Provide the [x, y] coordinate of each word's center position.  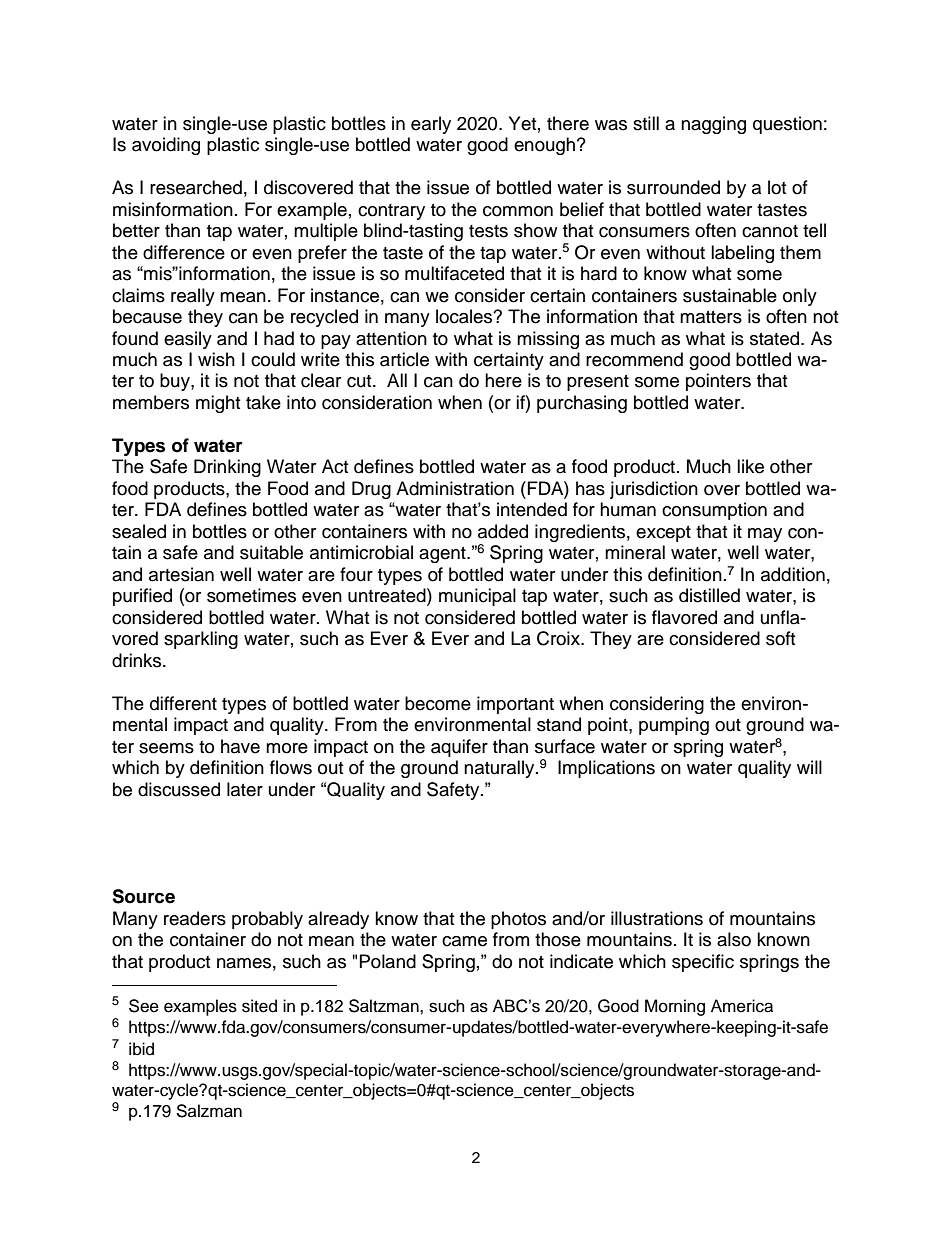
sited [259, 1006]
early [431, 125]
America [742, 1006]
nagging [713, 125]
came [464, 941]
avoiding [166, 146]
